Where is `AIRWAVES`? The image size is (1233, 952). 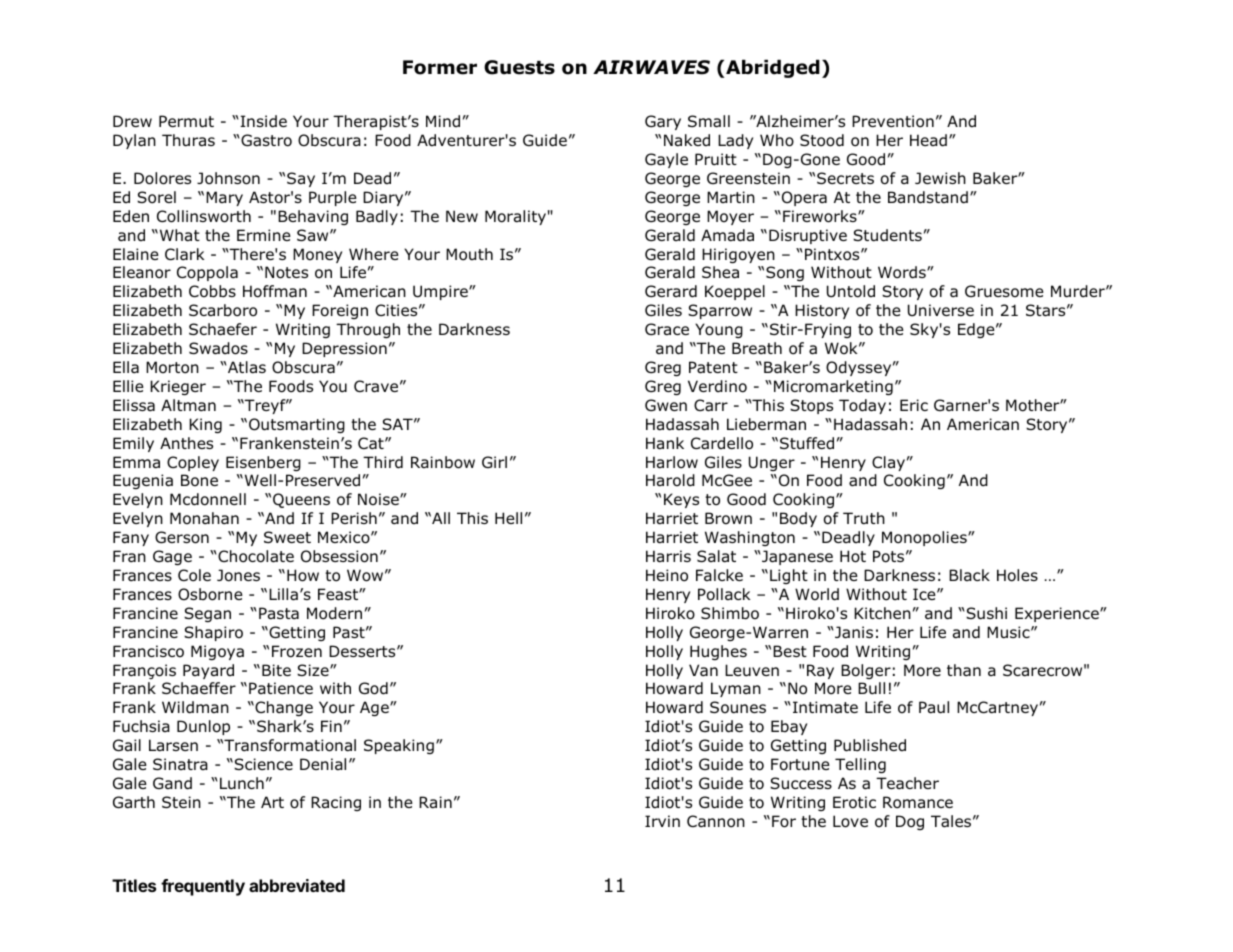
AIRWAVES is located at coordinates (651, 67).
